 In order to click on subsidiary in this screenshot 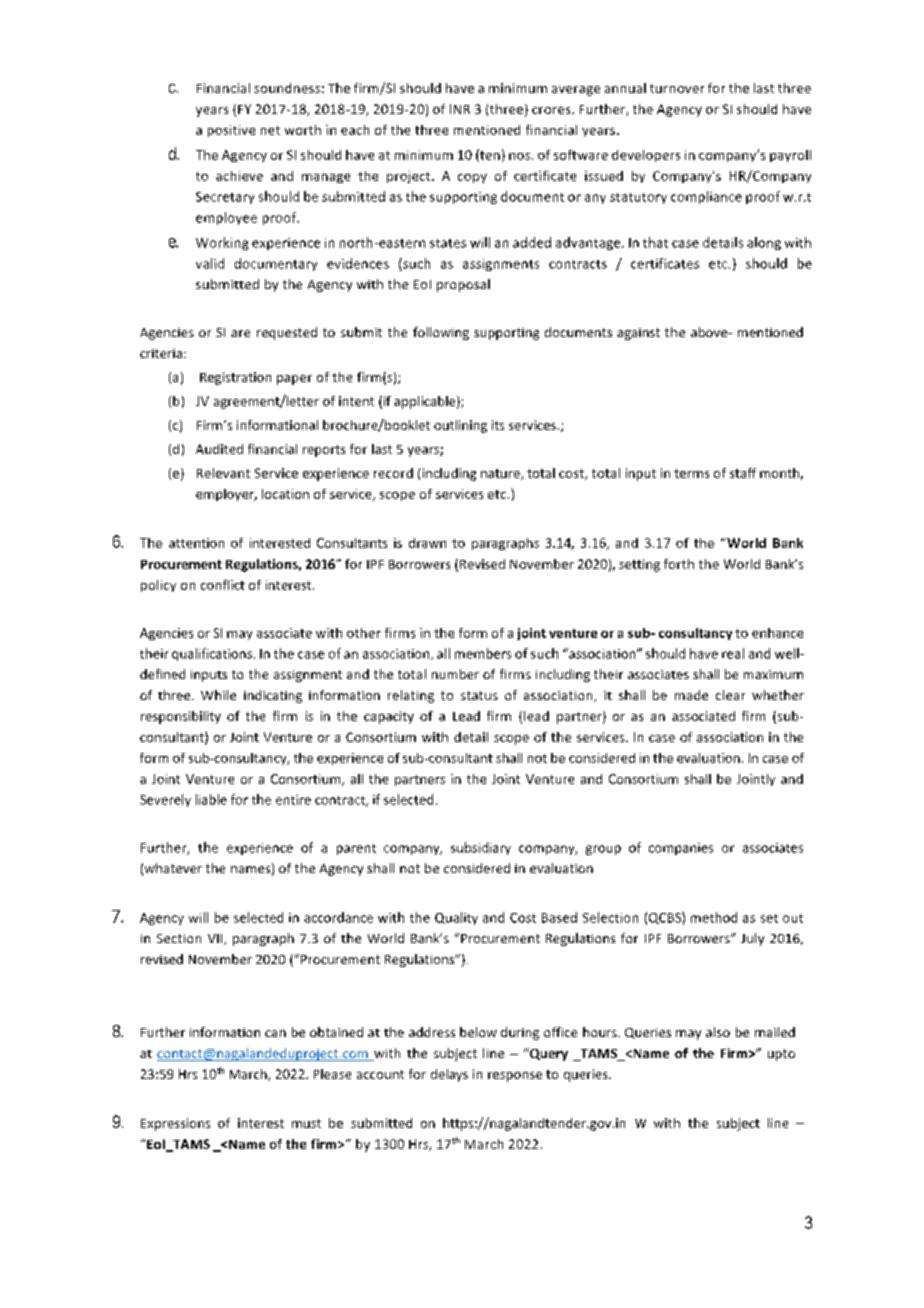, I will do `click(481, 848)`.
